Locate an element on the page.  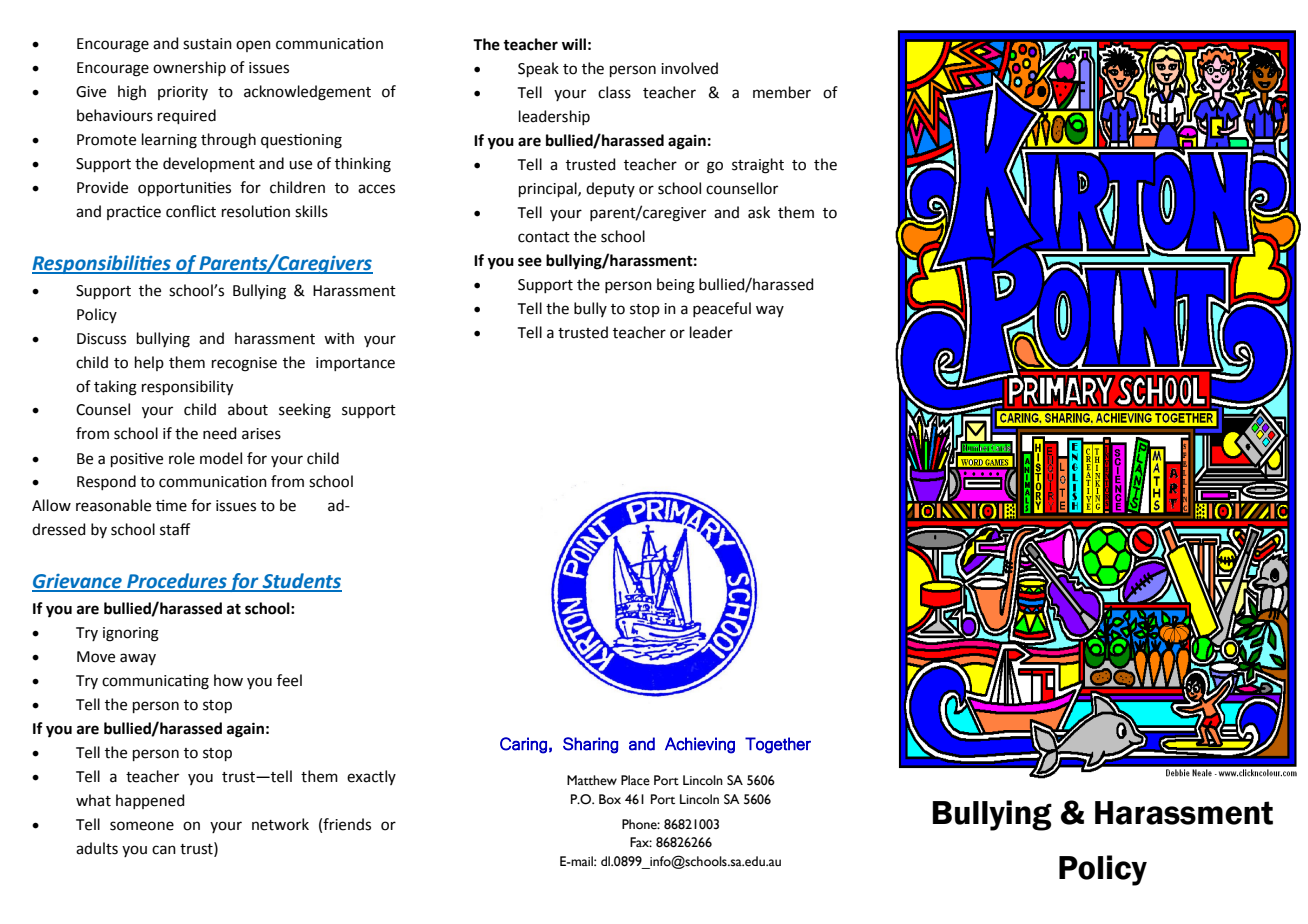
someone is located at coordinates (142, 826).
